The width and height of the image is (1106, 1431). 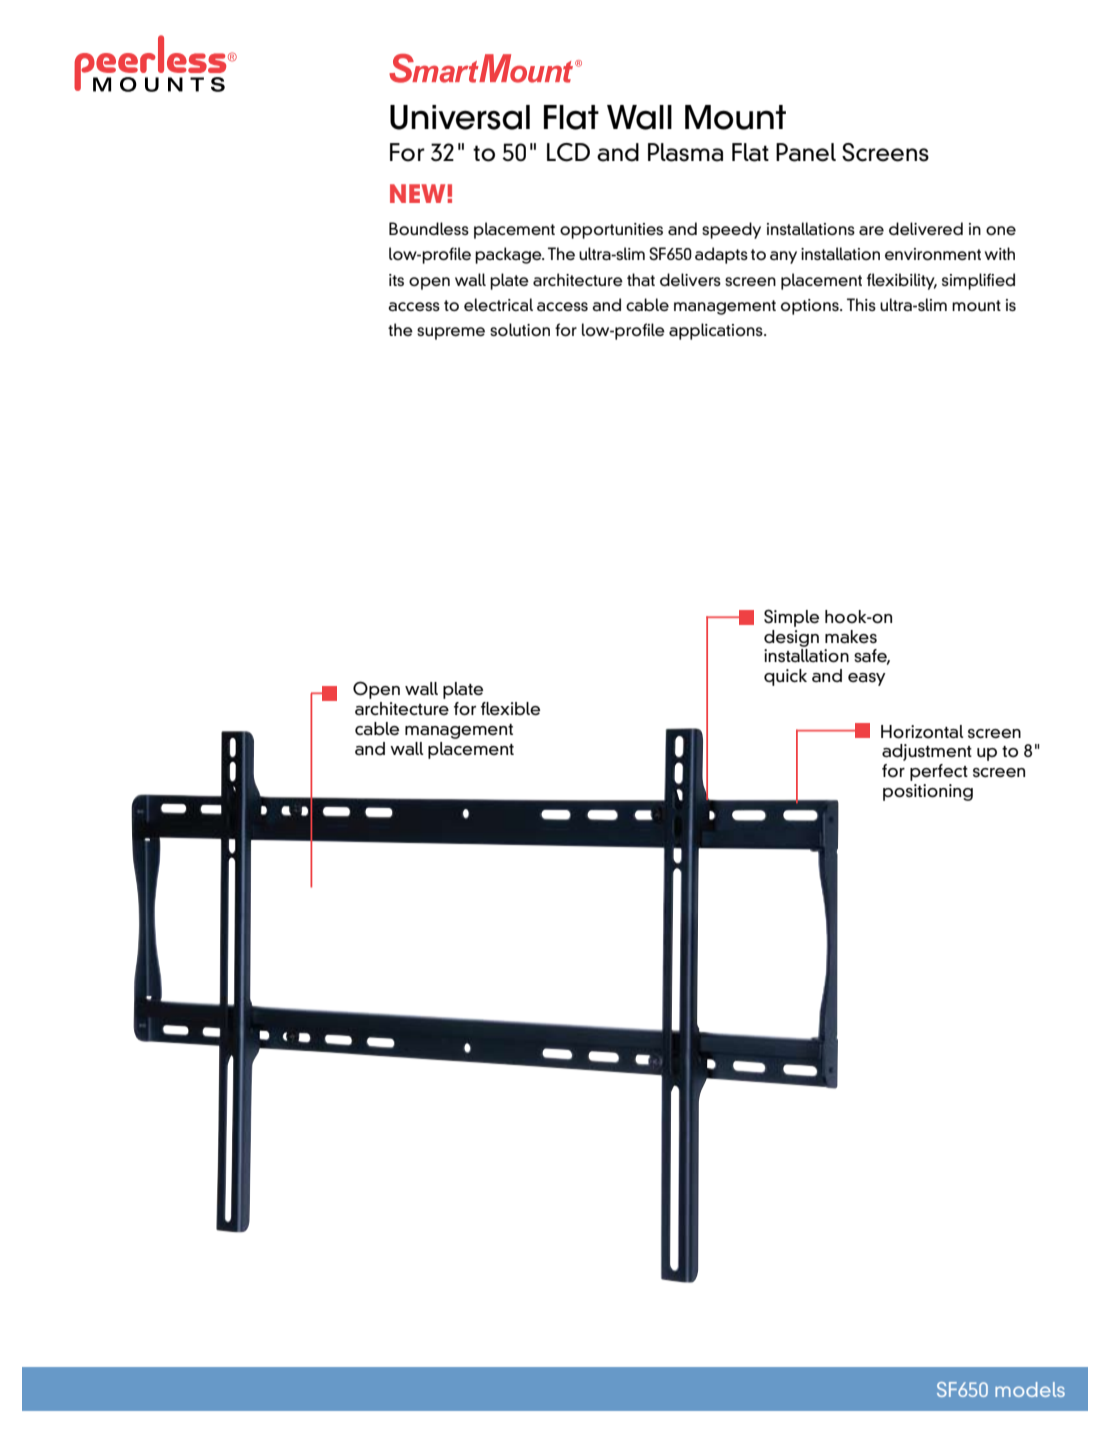 I want to click on flexible, so click(x=510, y=709).
